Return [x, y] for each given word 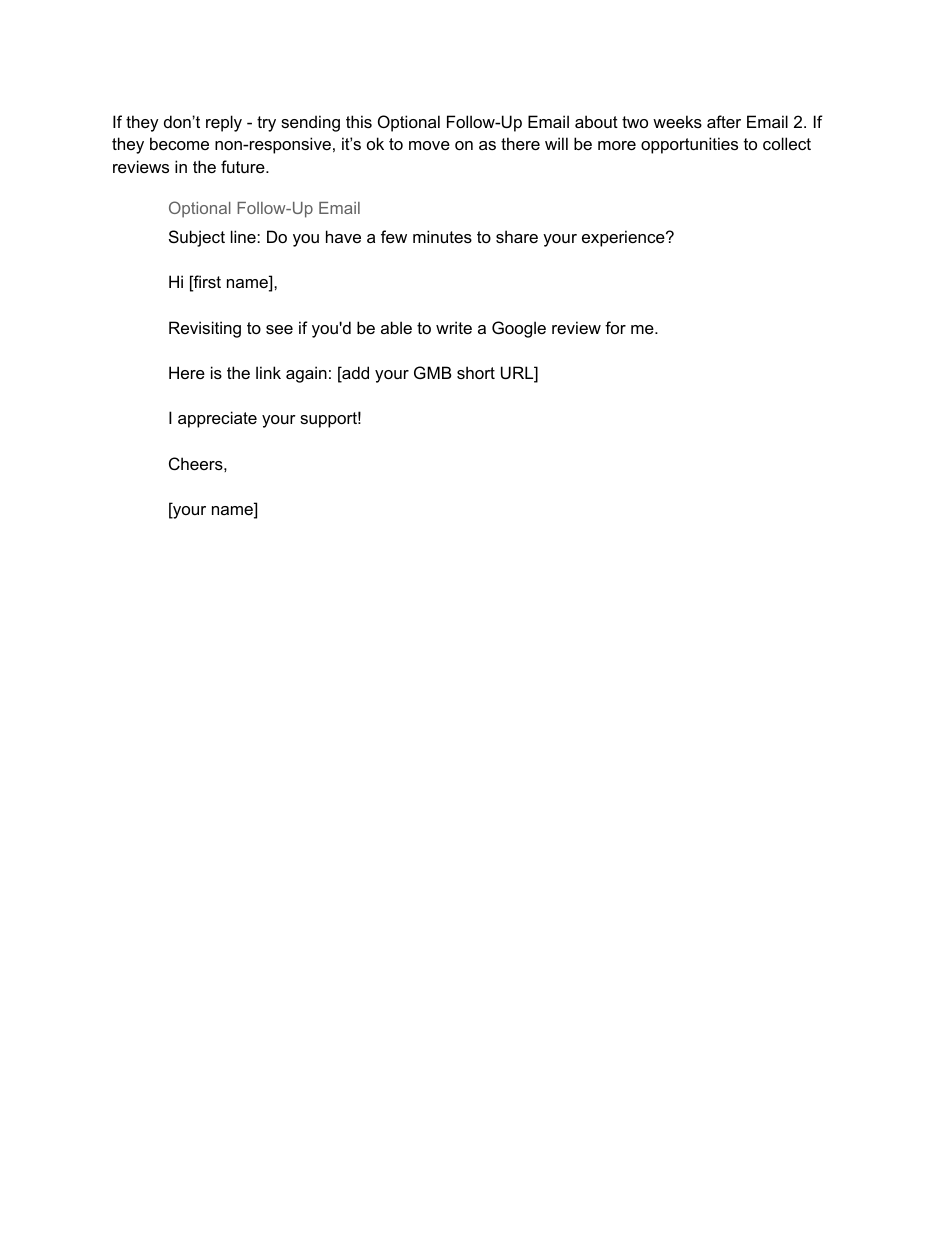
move [429, 145]
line [244, 236]
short [476, 372]
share [517, 236]
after [724, 121]
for [615, 327]
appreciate [217, 419]
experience [624, 238]
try [266, 124]
